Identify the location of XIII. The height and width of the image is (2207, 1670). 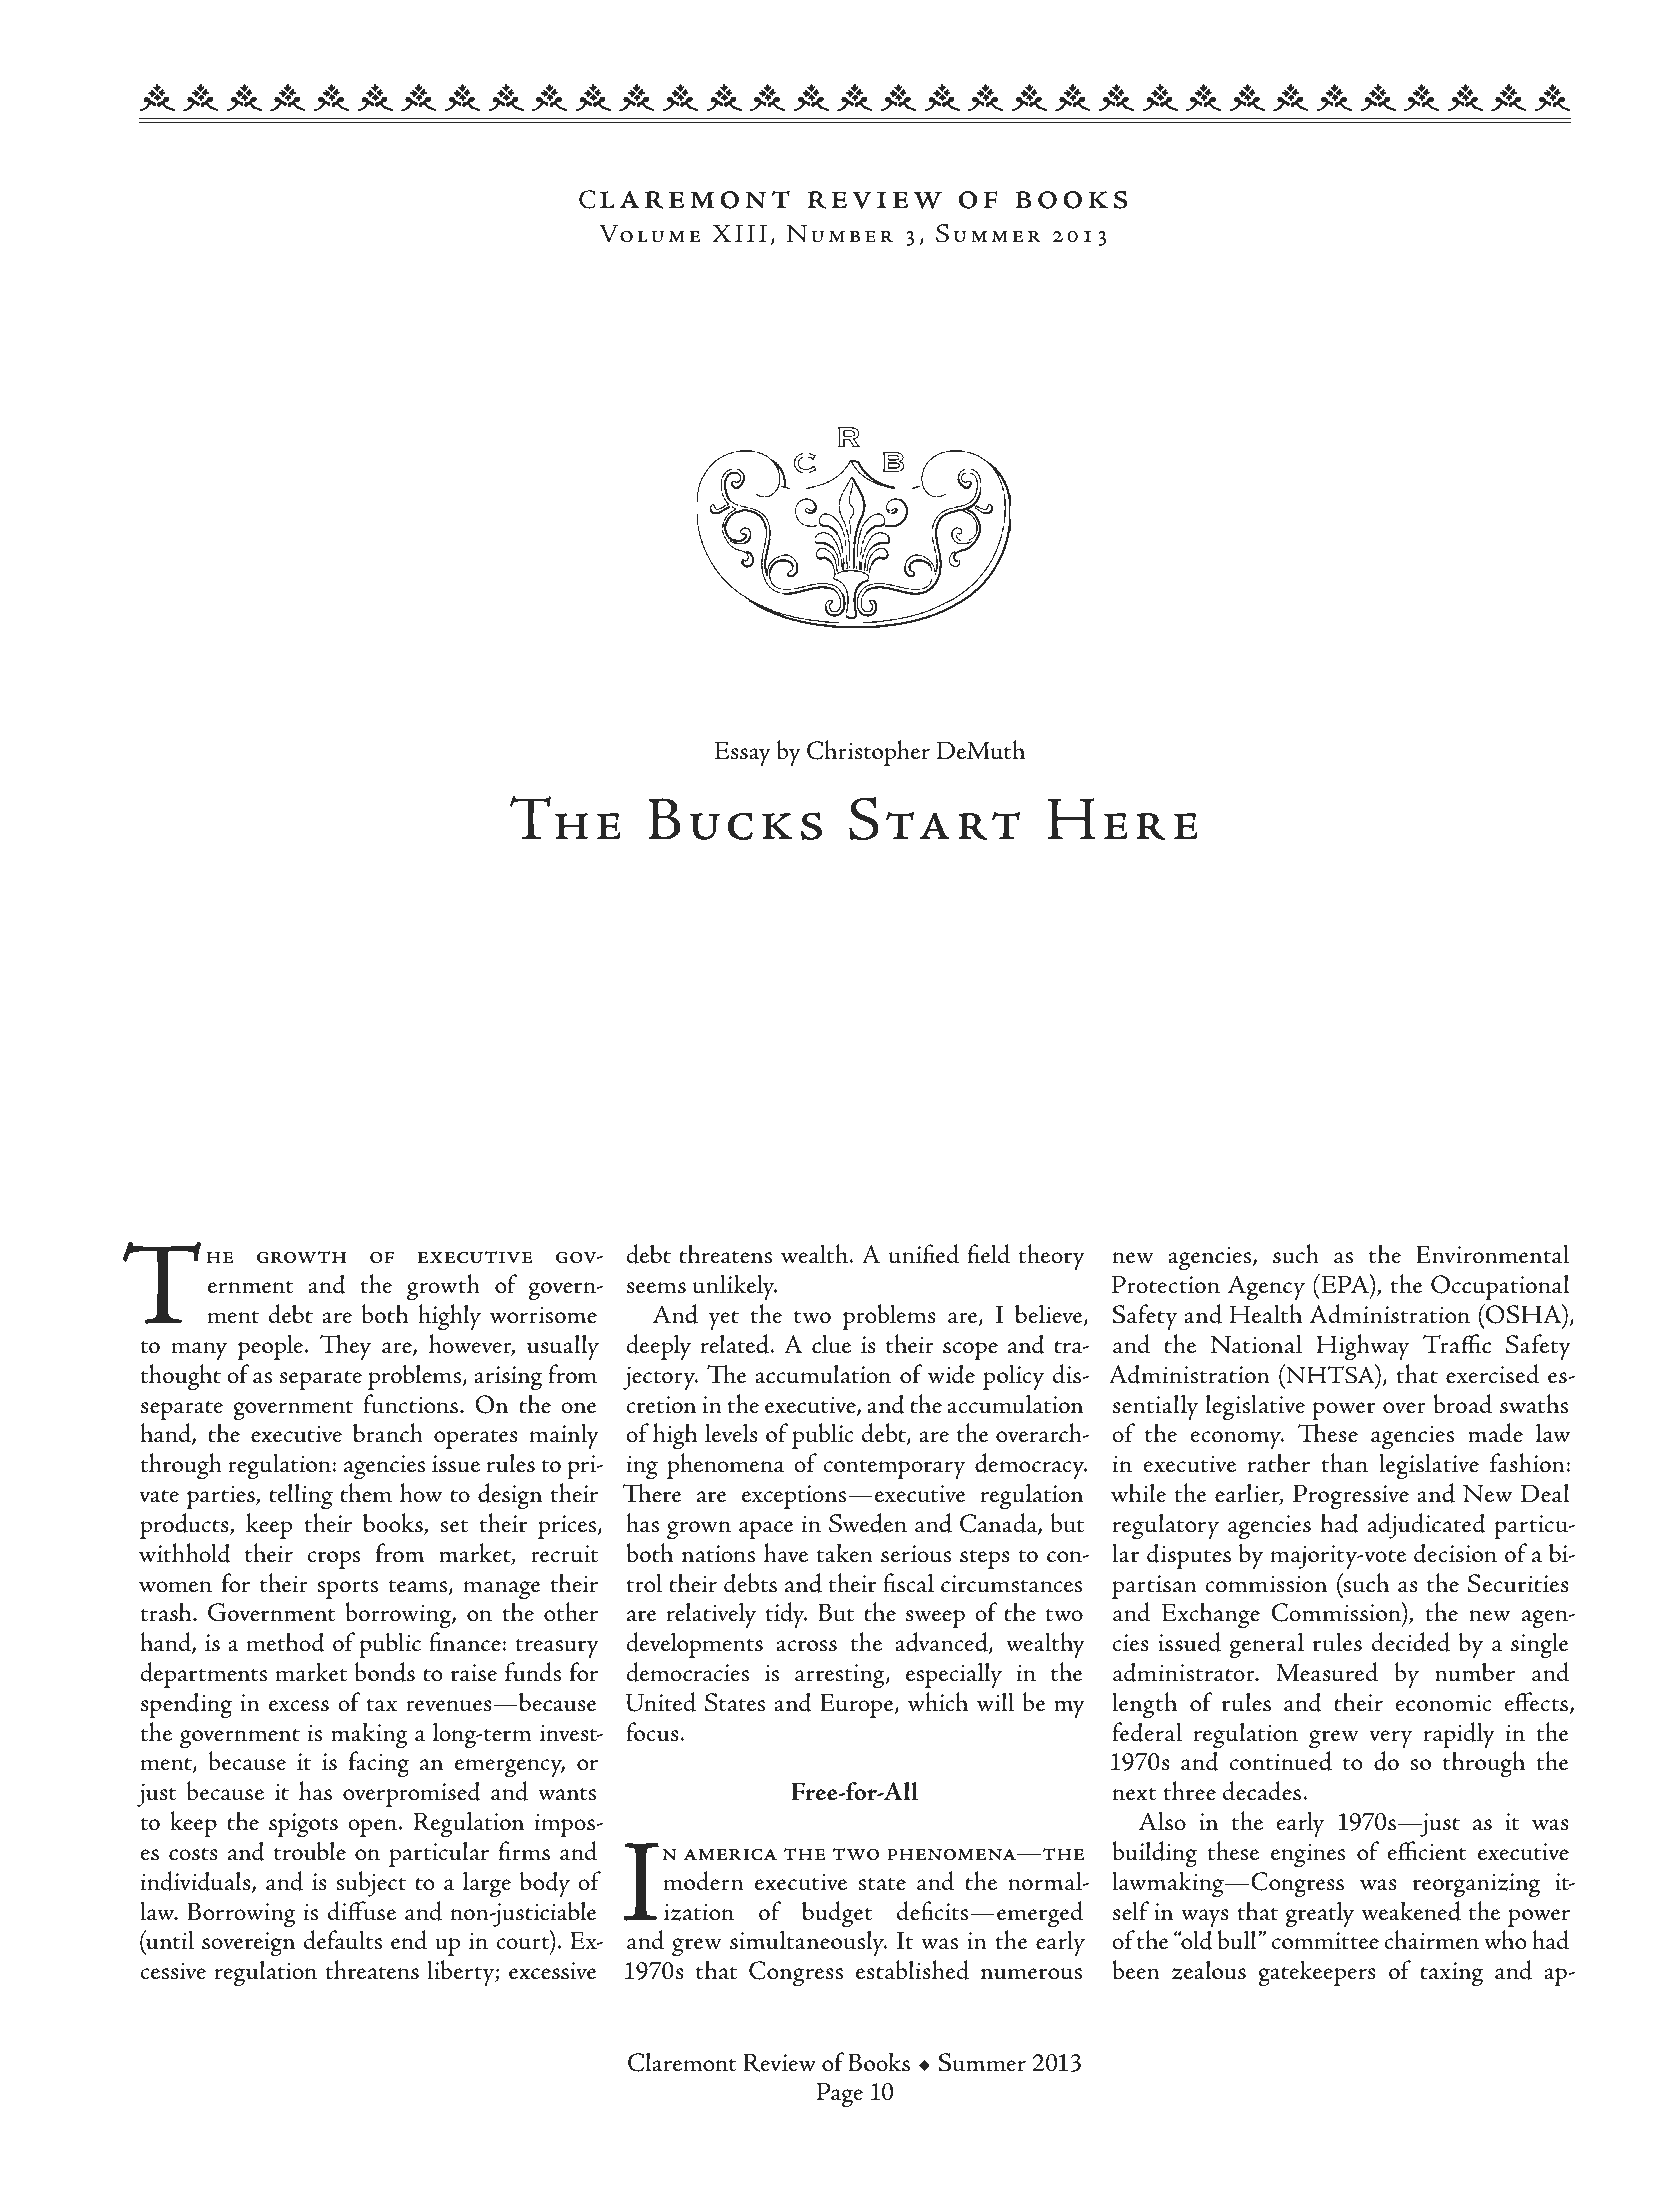
(740, 233).
